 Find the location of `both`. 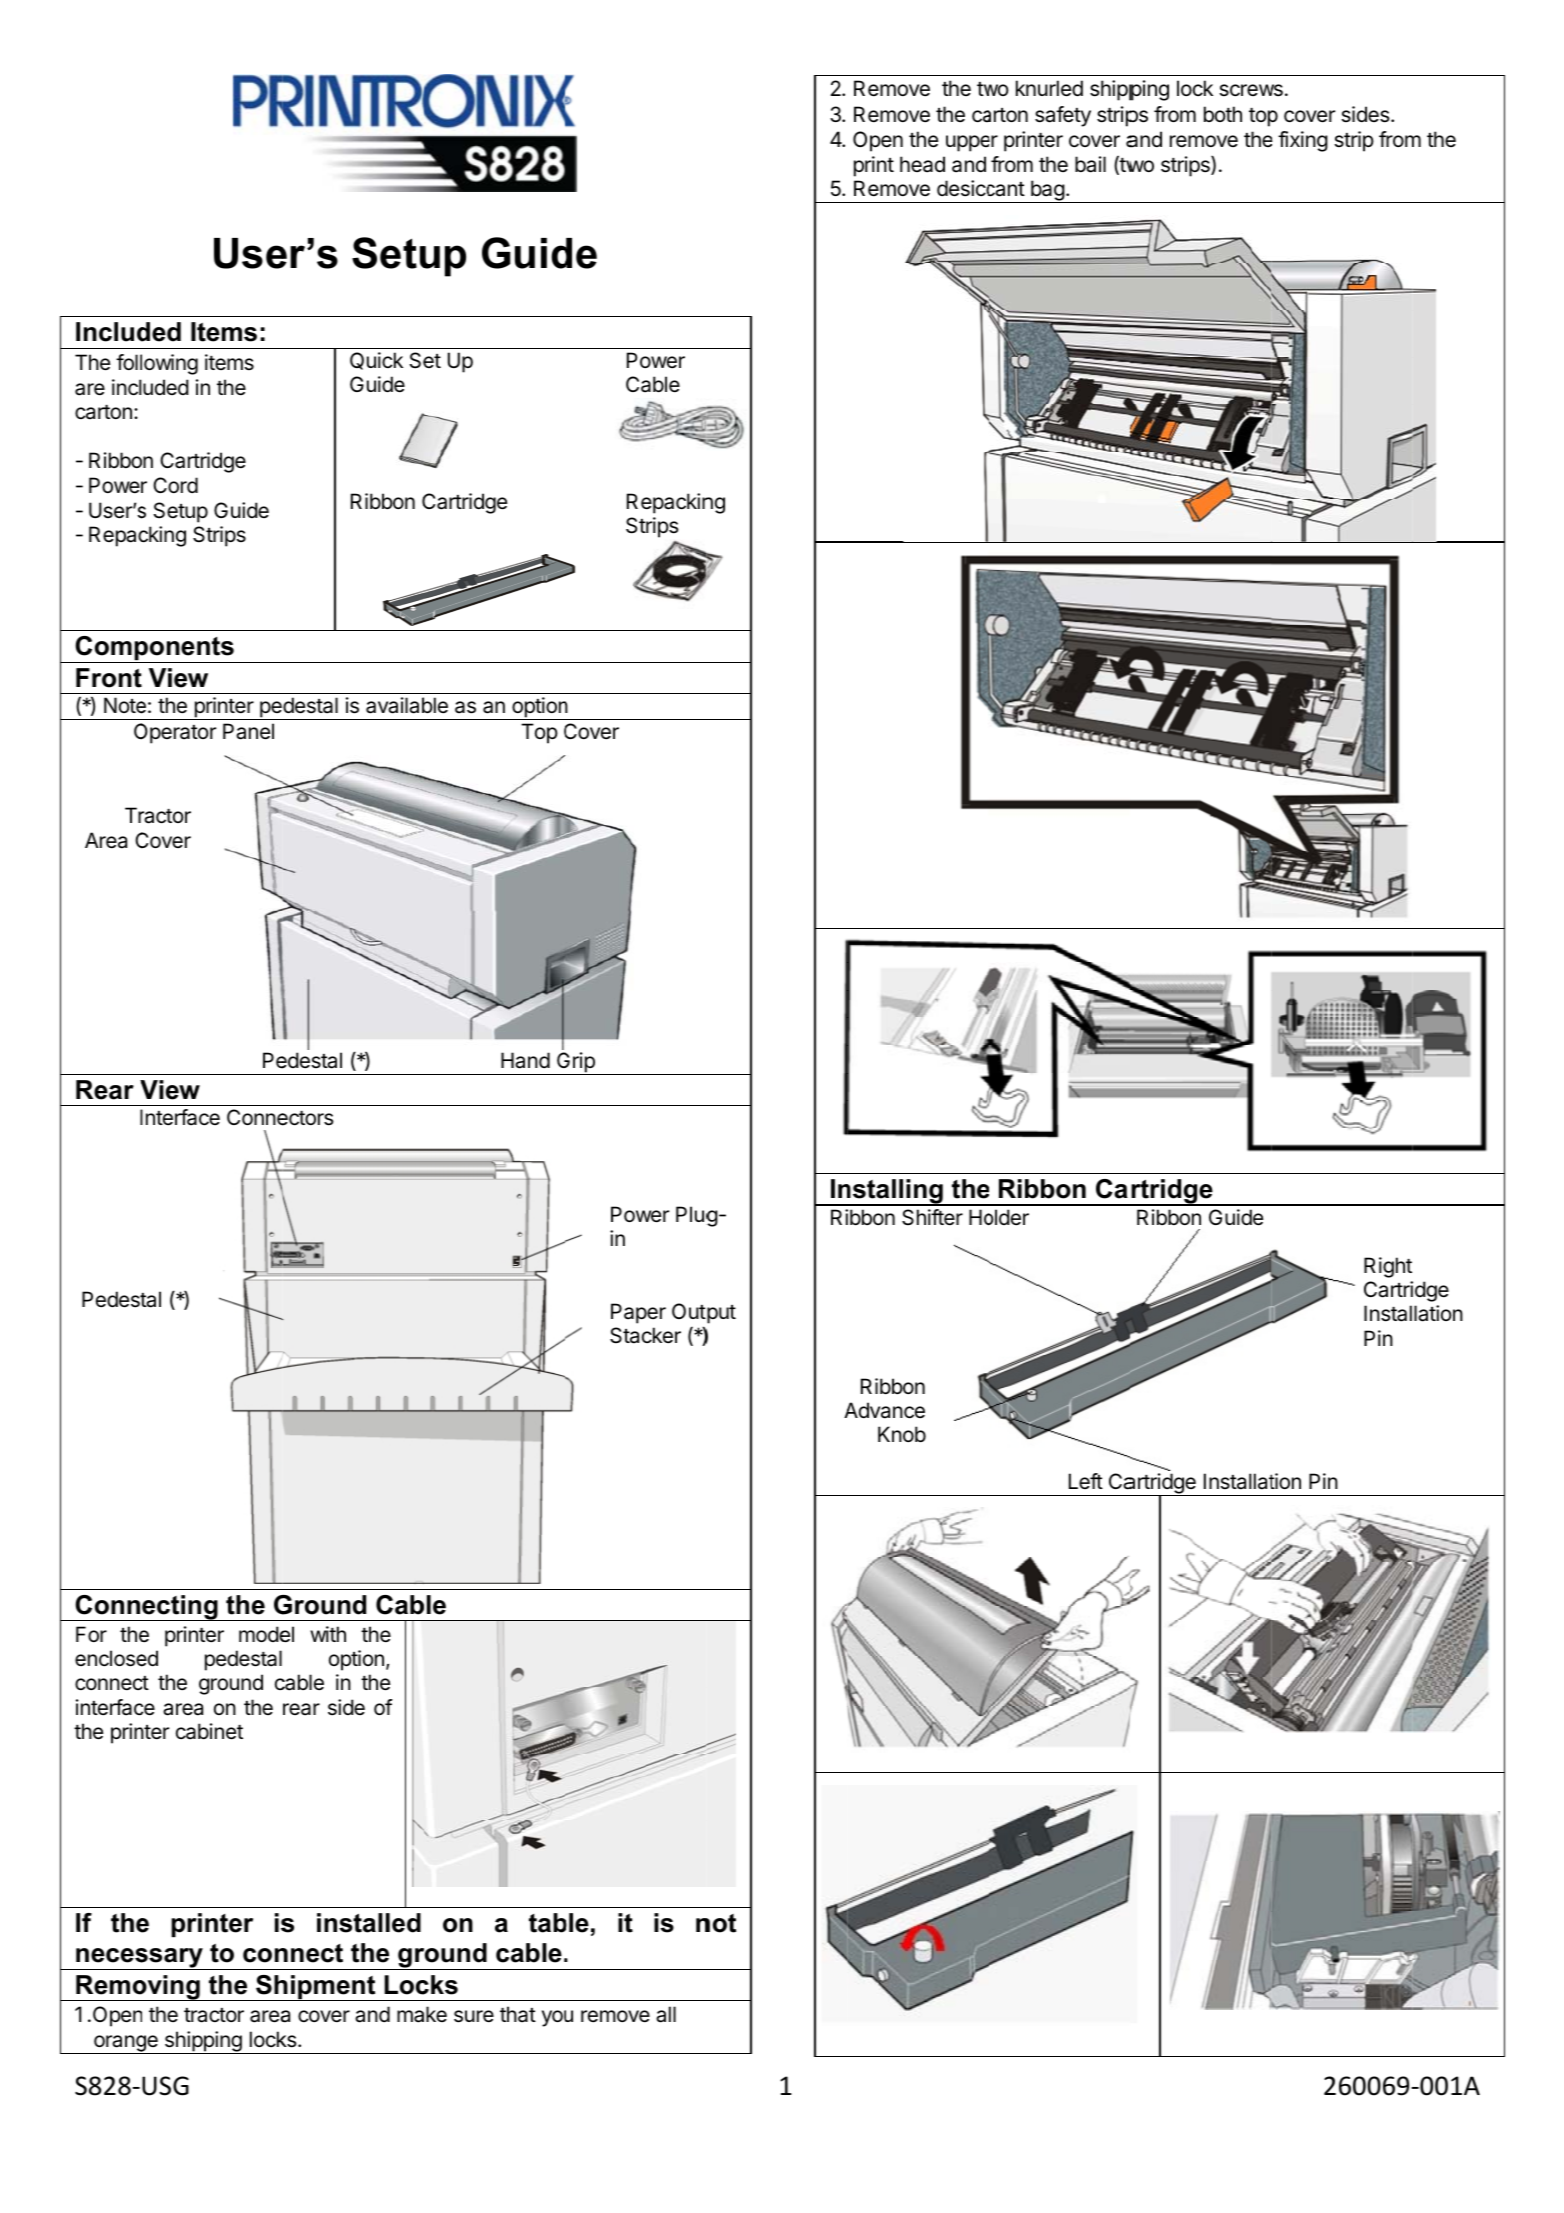

both is located at coordinates (1223, 114).
